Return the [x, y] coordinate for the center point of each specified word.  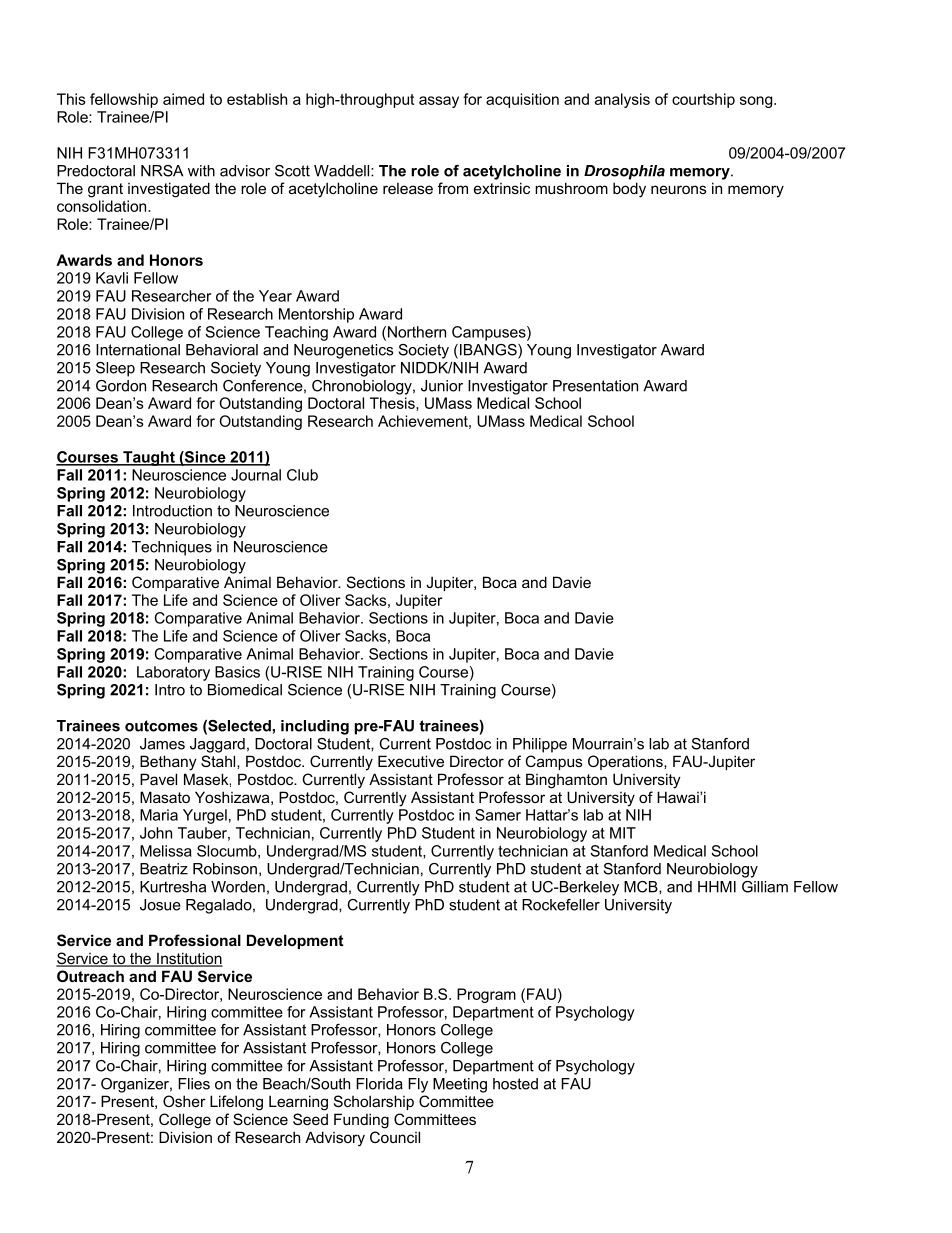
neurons [679, 189]
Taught [149, 458]
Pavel [158, 779]
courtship [703, 100]
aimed [183, 99]
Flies [194, 1084]
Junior [442, 386]
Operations [626, 762]
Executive [411, 761]
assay [439, 102]
